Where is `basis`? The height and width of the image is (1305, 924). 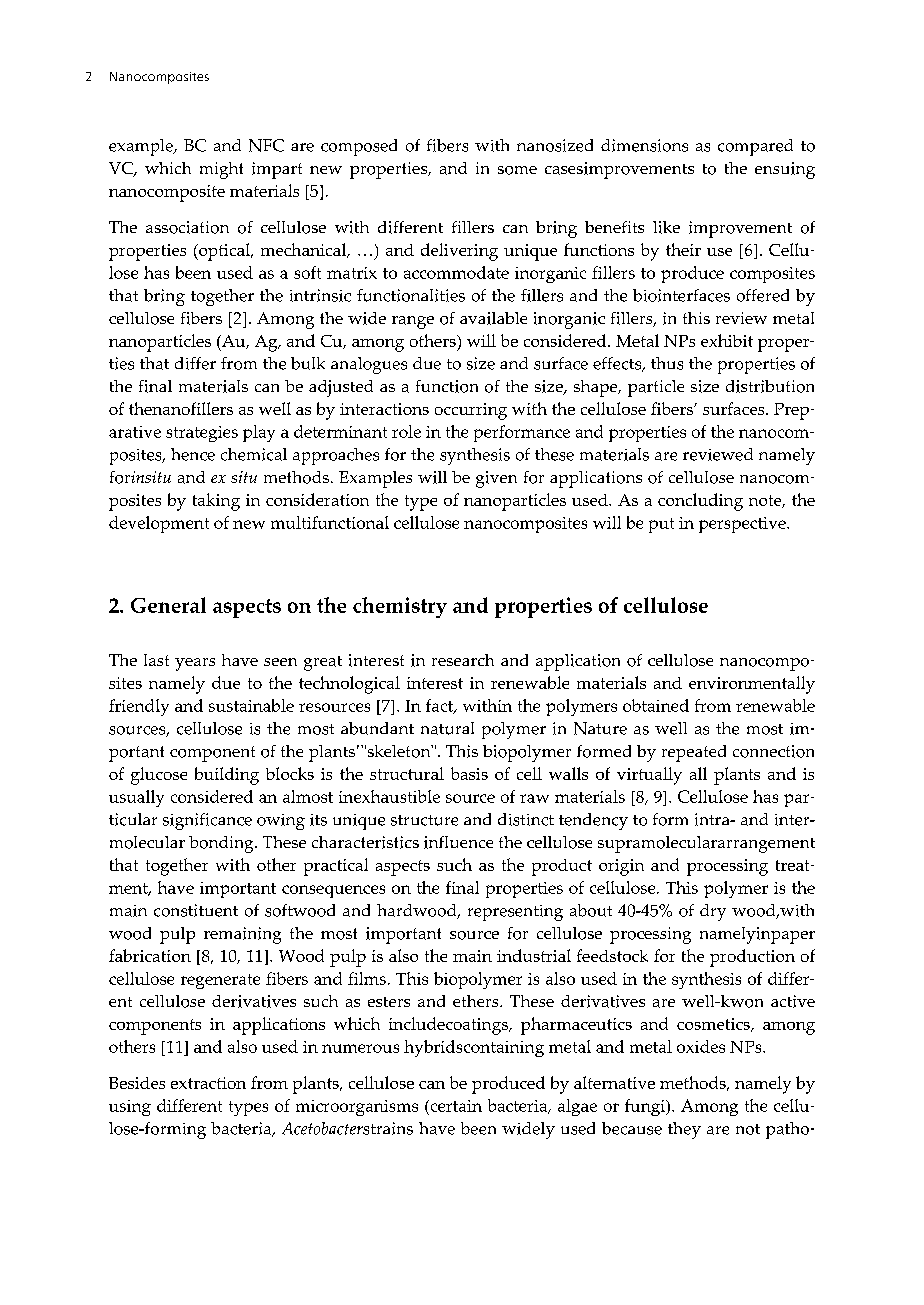 basis is located at coordinates (469, 773).
